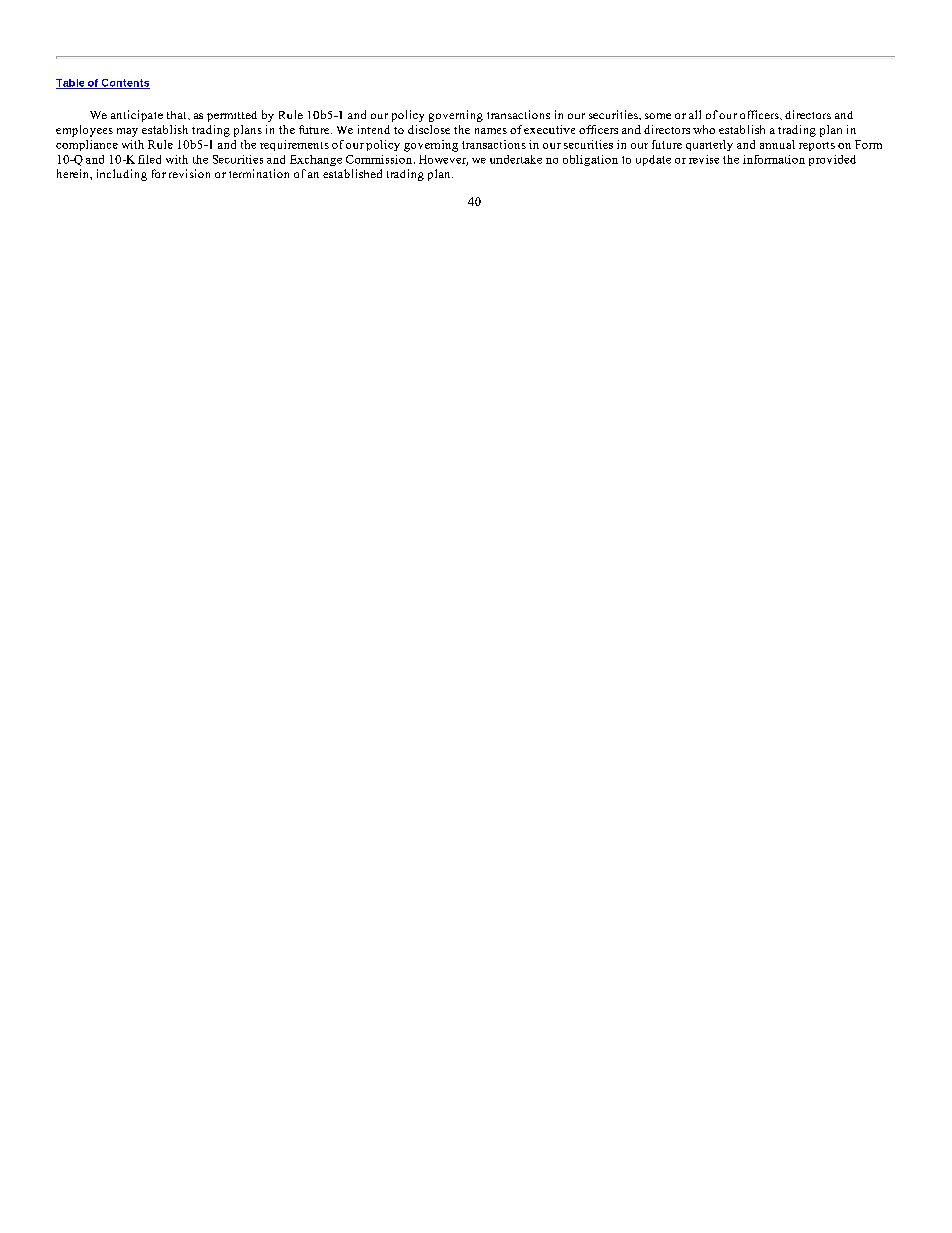 The width and height of the document is (952, 1233). Describe the element at coordinates (294, 145) in the document. I see `requirements` at that location.
